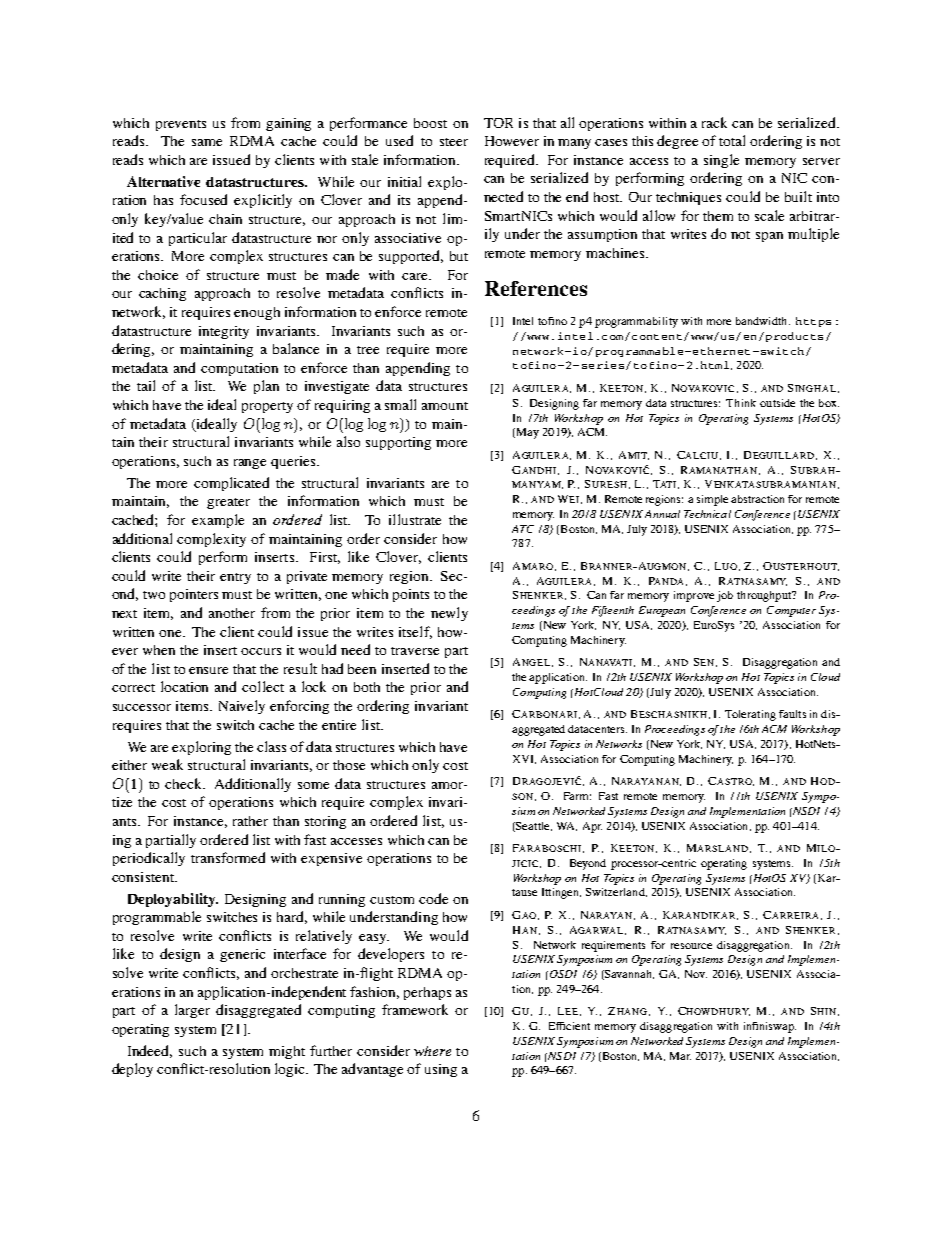  What do you see at coordinates (691, 946) in the page?
I see `resource` at bounding box center [691, 946].
